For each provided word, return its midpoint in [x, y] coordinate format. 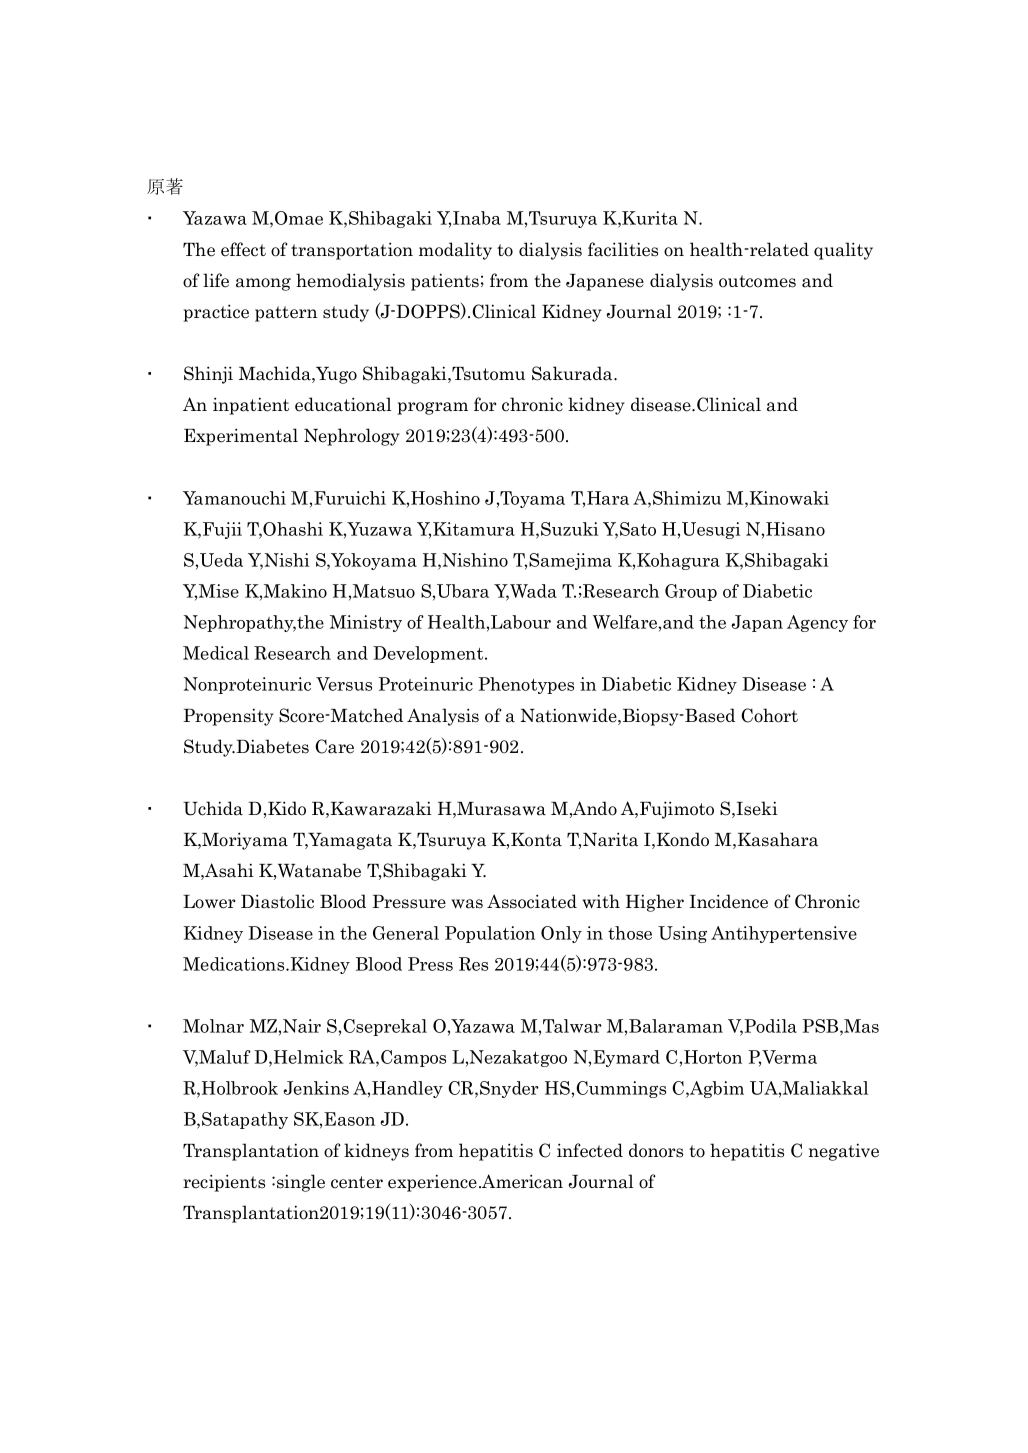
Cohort [769, 715]
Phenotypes [526, 685]
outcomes [757, 281]
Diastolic [277, 901]
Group [691, 592]
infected [590, 1150]
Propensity [228, 717]
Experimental [241, 437]
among [263, 284]
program [432, 408]
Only [561, 934]
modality [455, 251]
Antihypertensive [784, 934]
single [301, 1183]
